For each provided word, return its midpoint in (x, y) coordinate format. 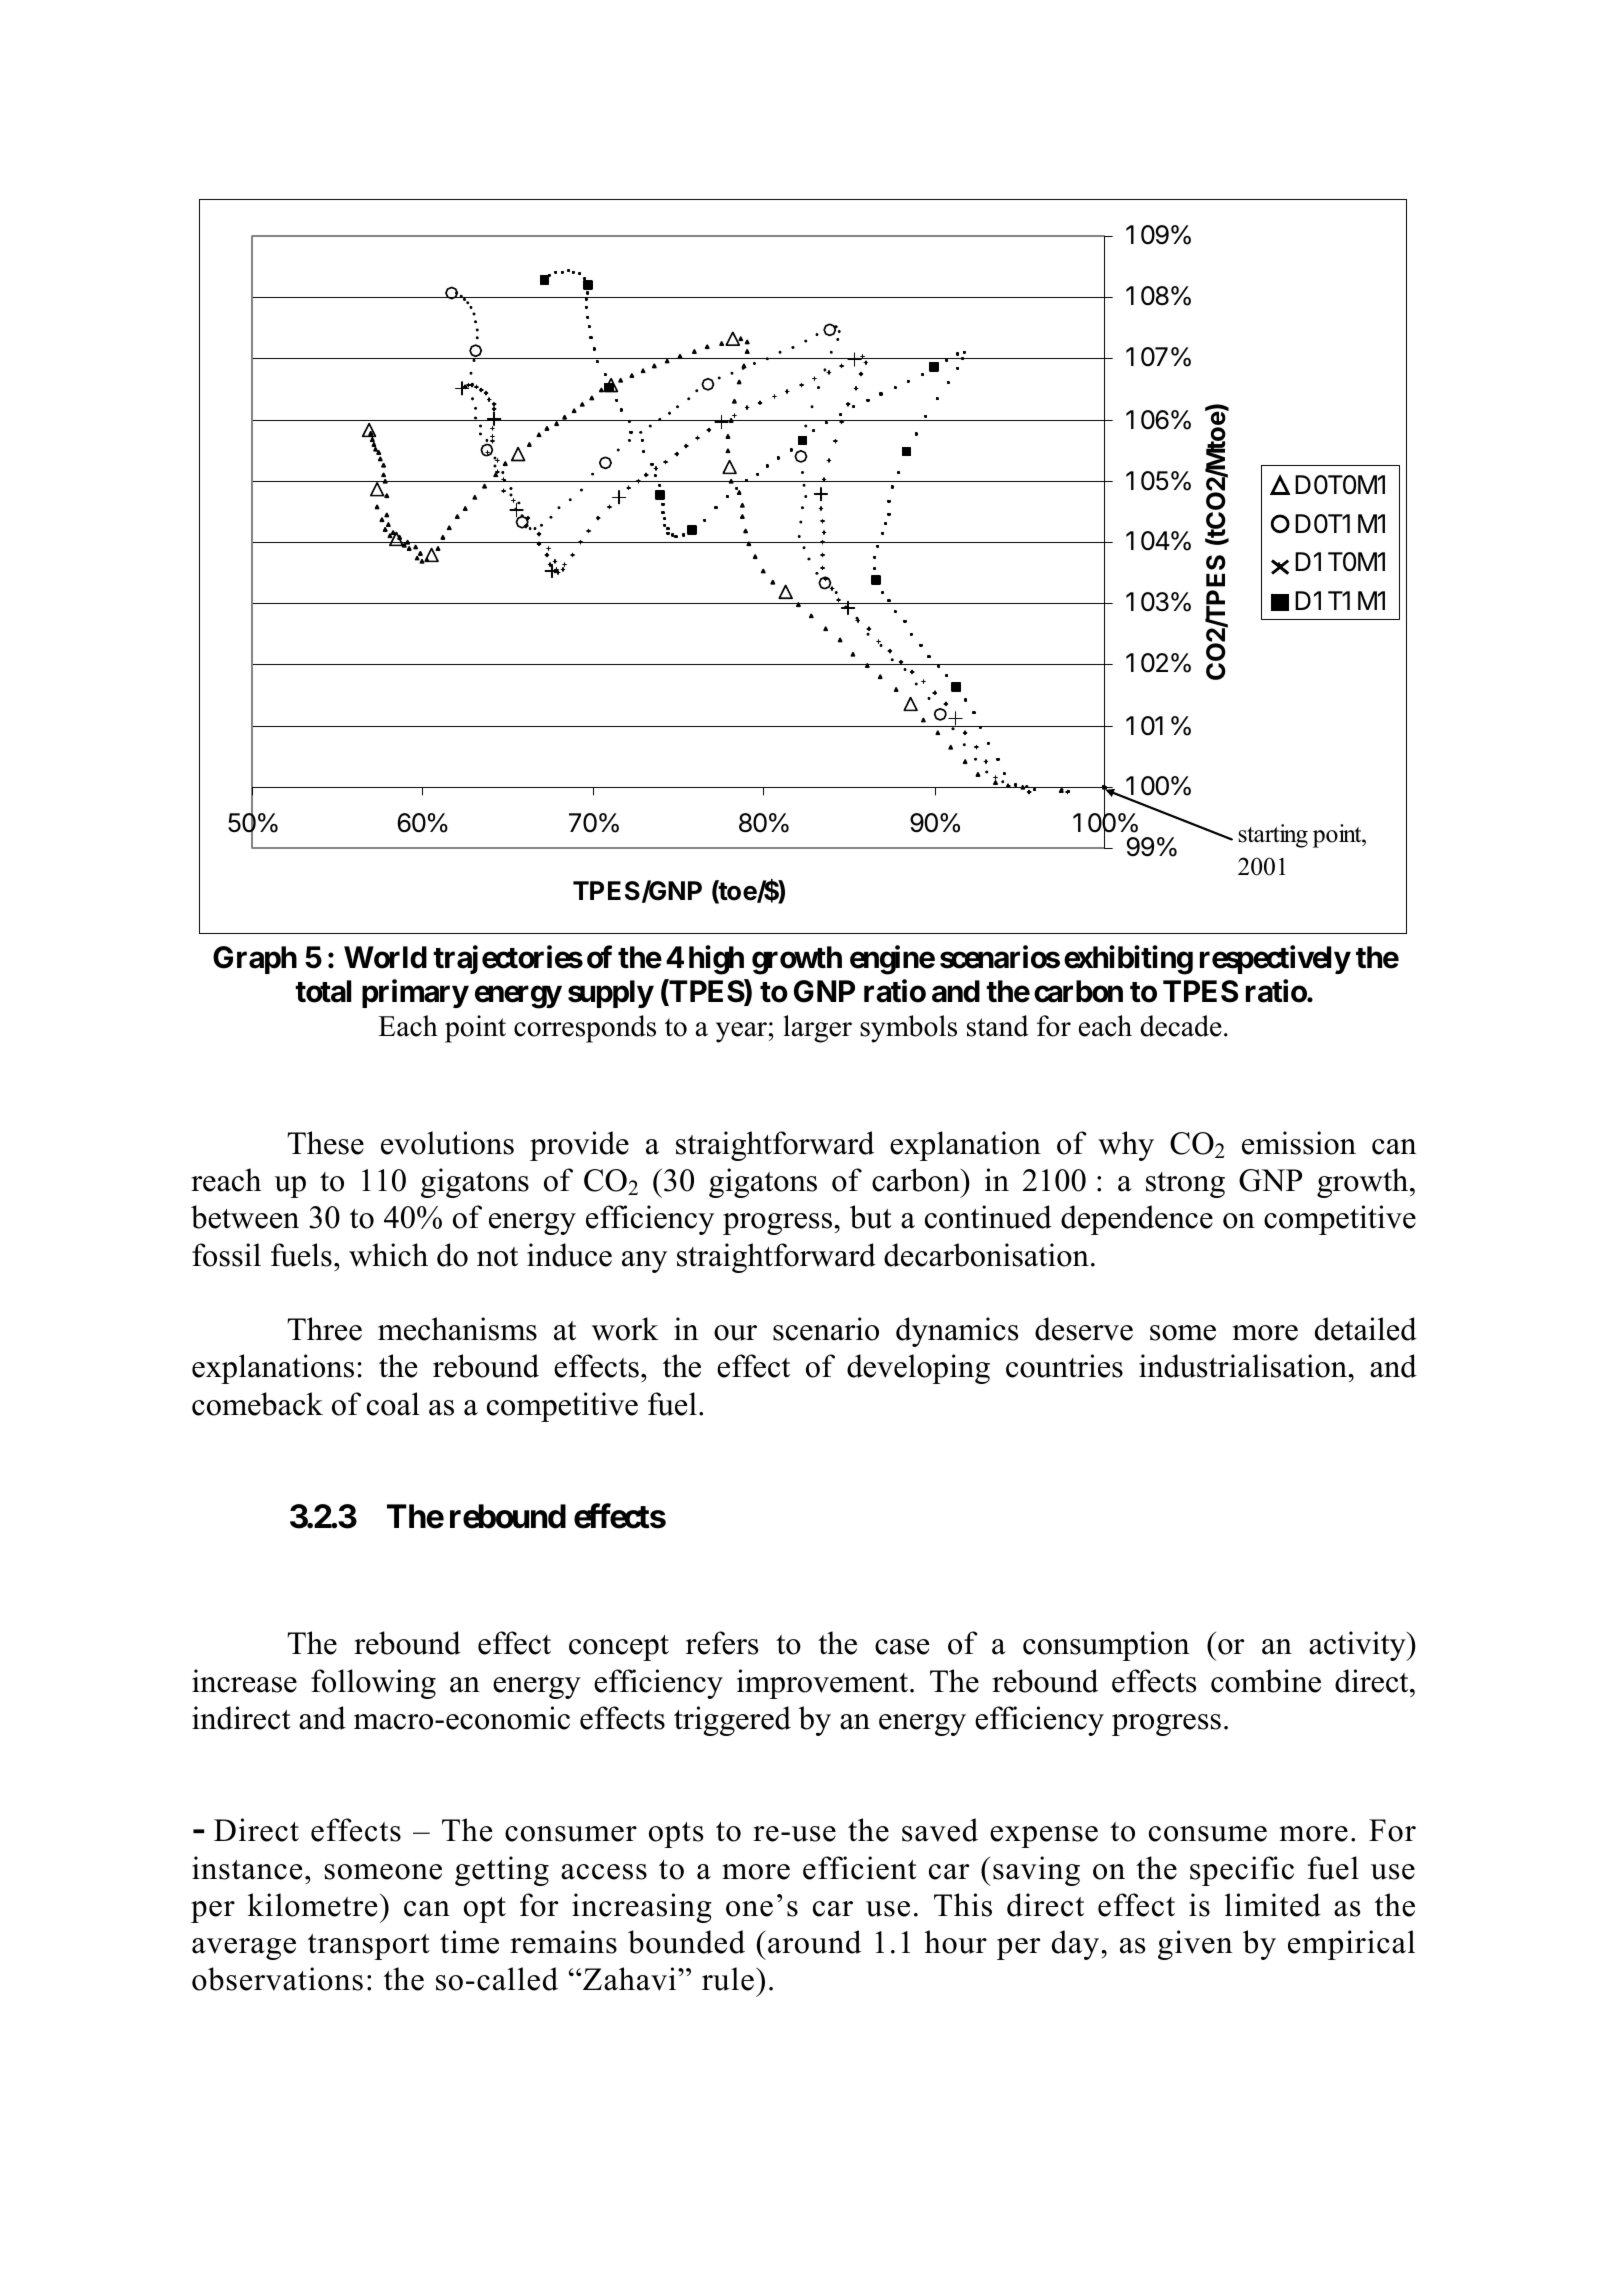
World (385, 957)
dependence (1137, 1220)
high (716, 960)
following (373, 1684)
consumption (1106, 1646)
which (388, 1255)
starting (1273, 836)
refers (722, 1643)
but (871, 1217)
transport (369, 1947)
